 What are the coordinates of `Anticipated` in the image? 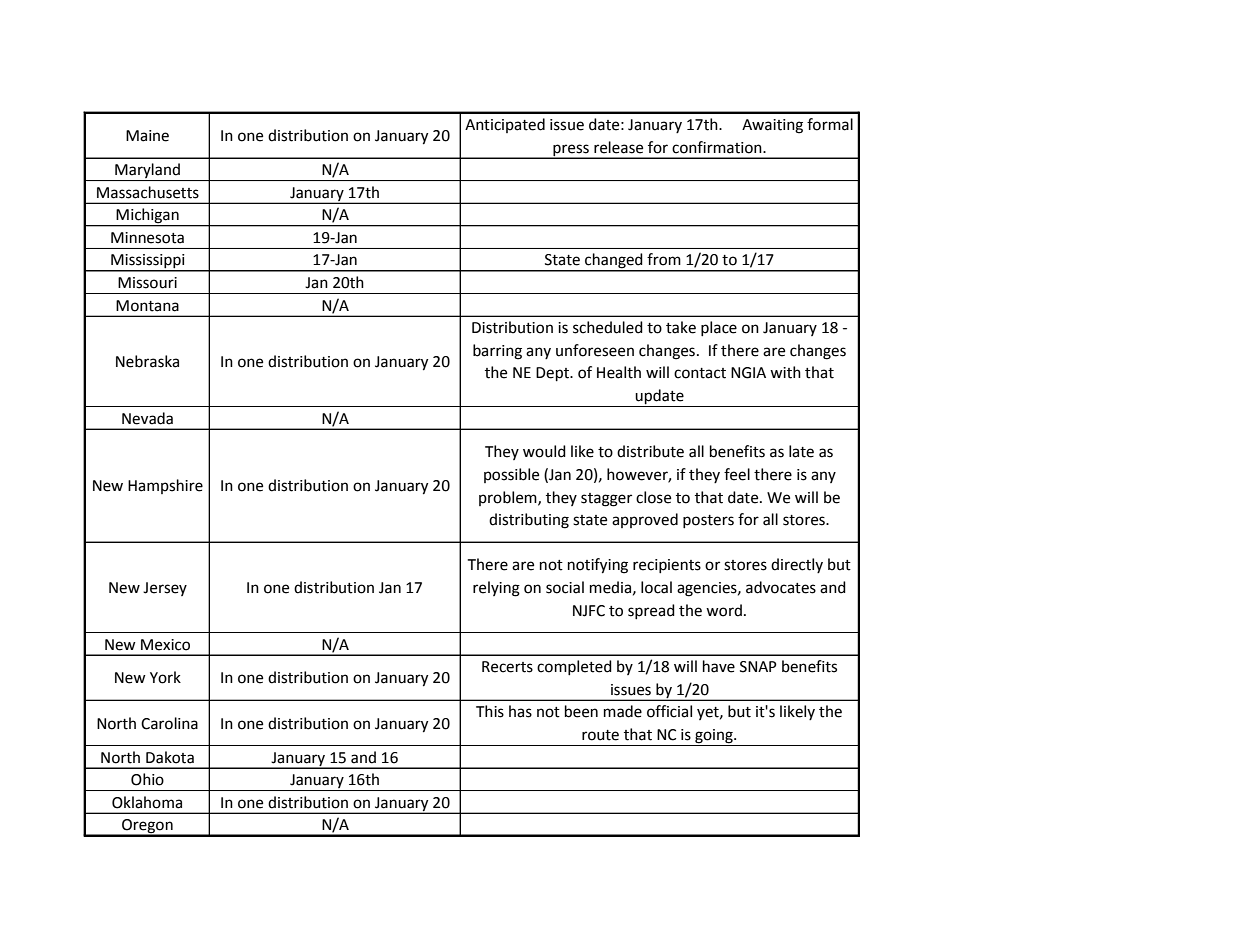 It's located at (505, 125).
